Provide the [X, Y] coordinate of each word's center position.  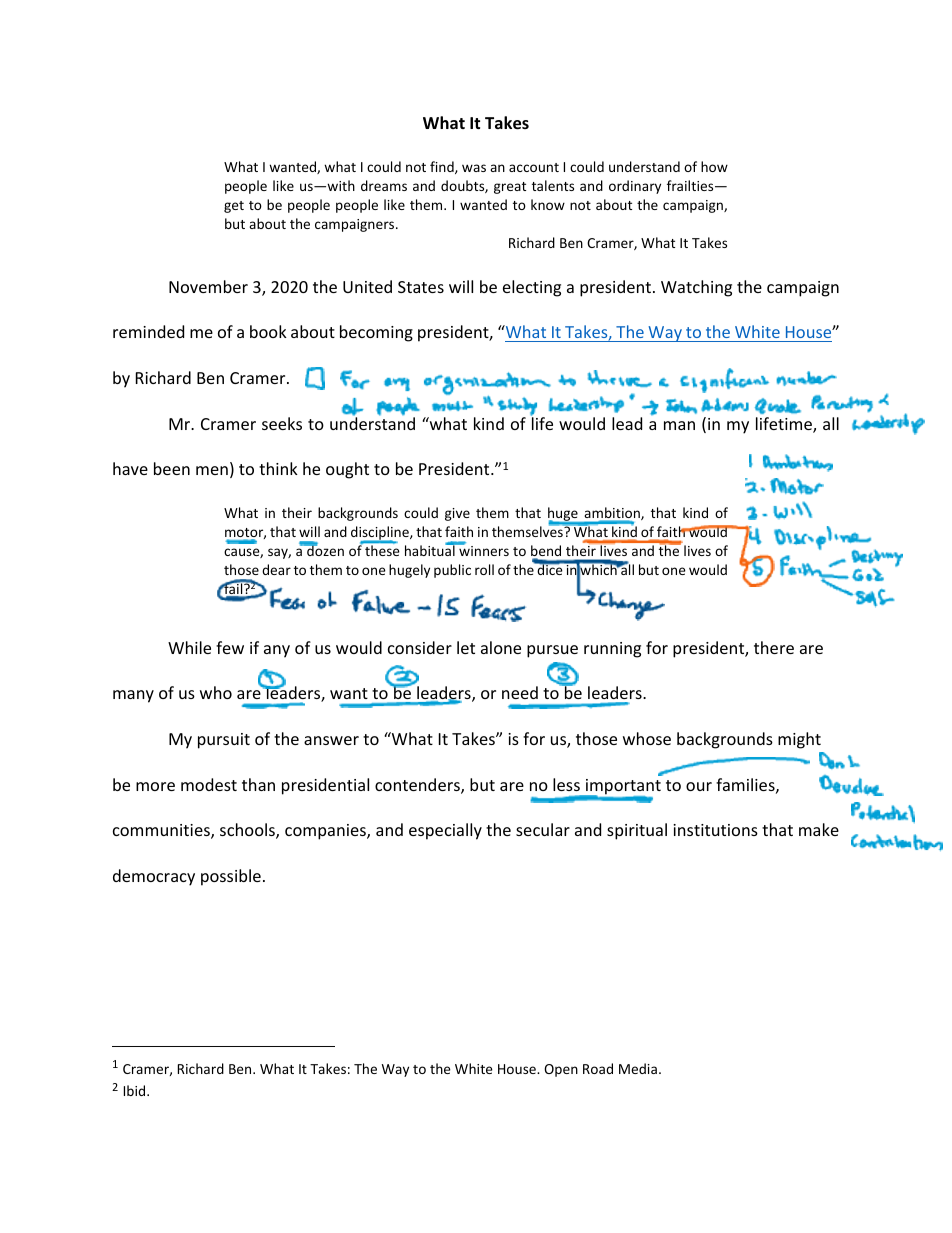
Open [561, 1070]
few [230, 647]
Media [638, 1068]
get [234, 207]
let [466, 647]
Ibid [136, 1090]
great [510, 188]
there [774, 647]
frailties [691, 185]
